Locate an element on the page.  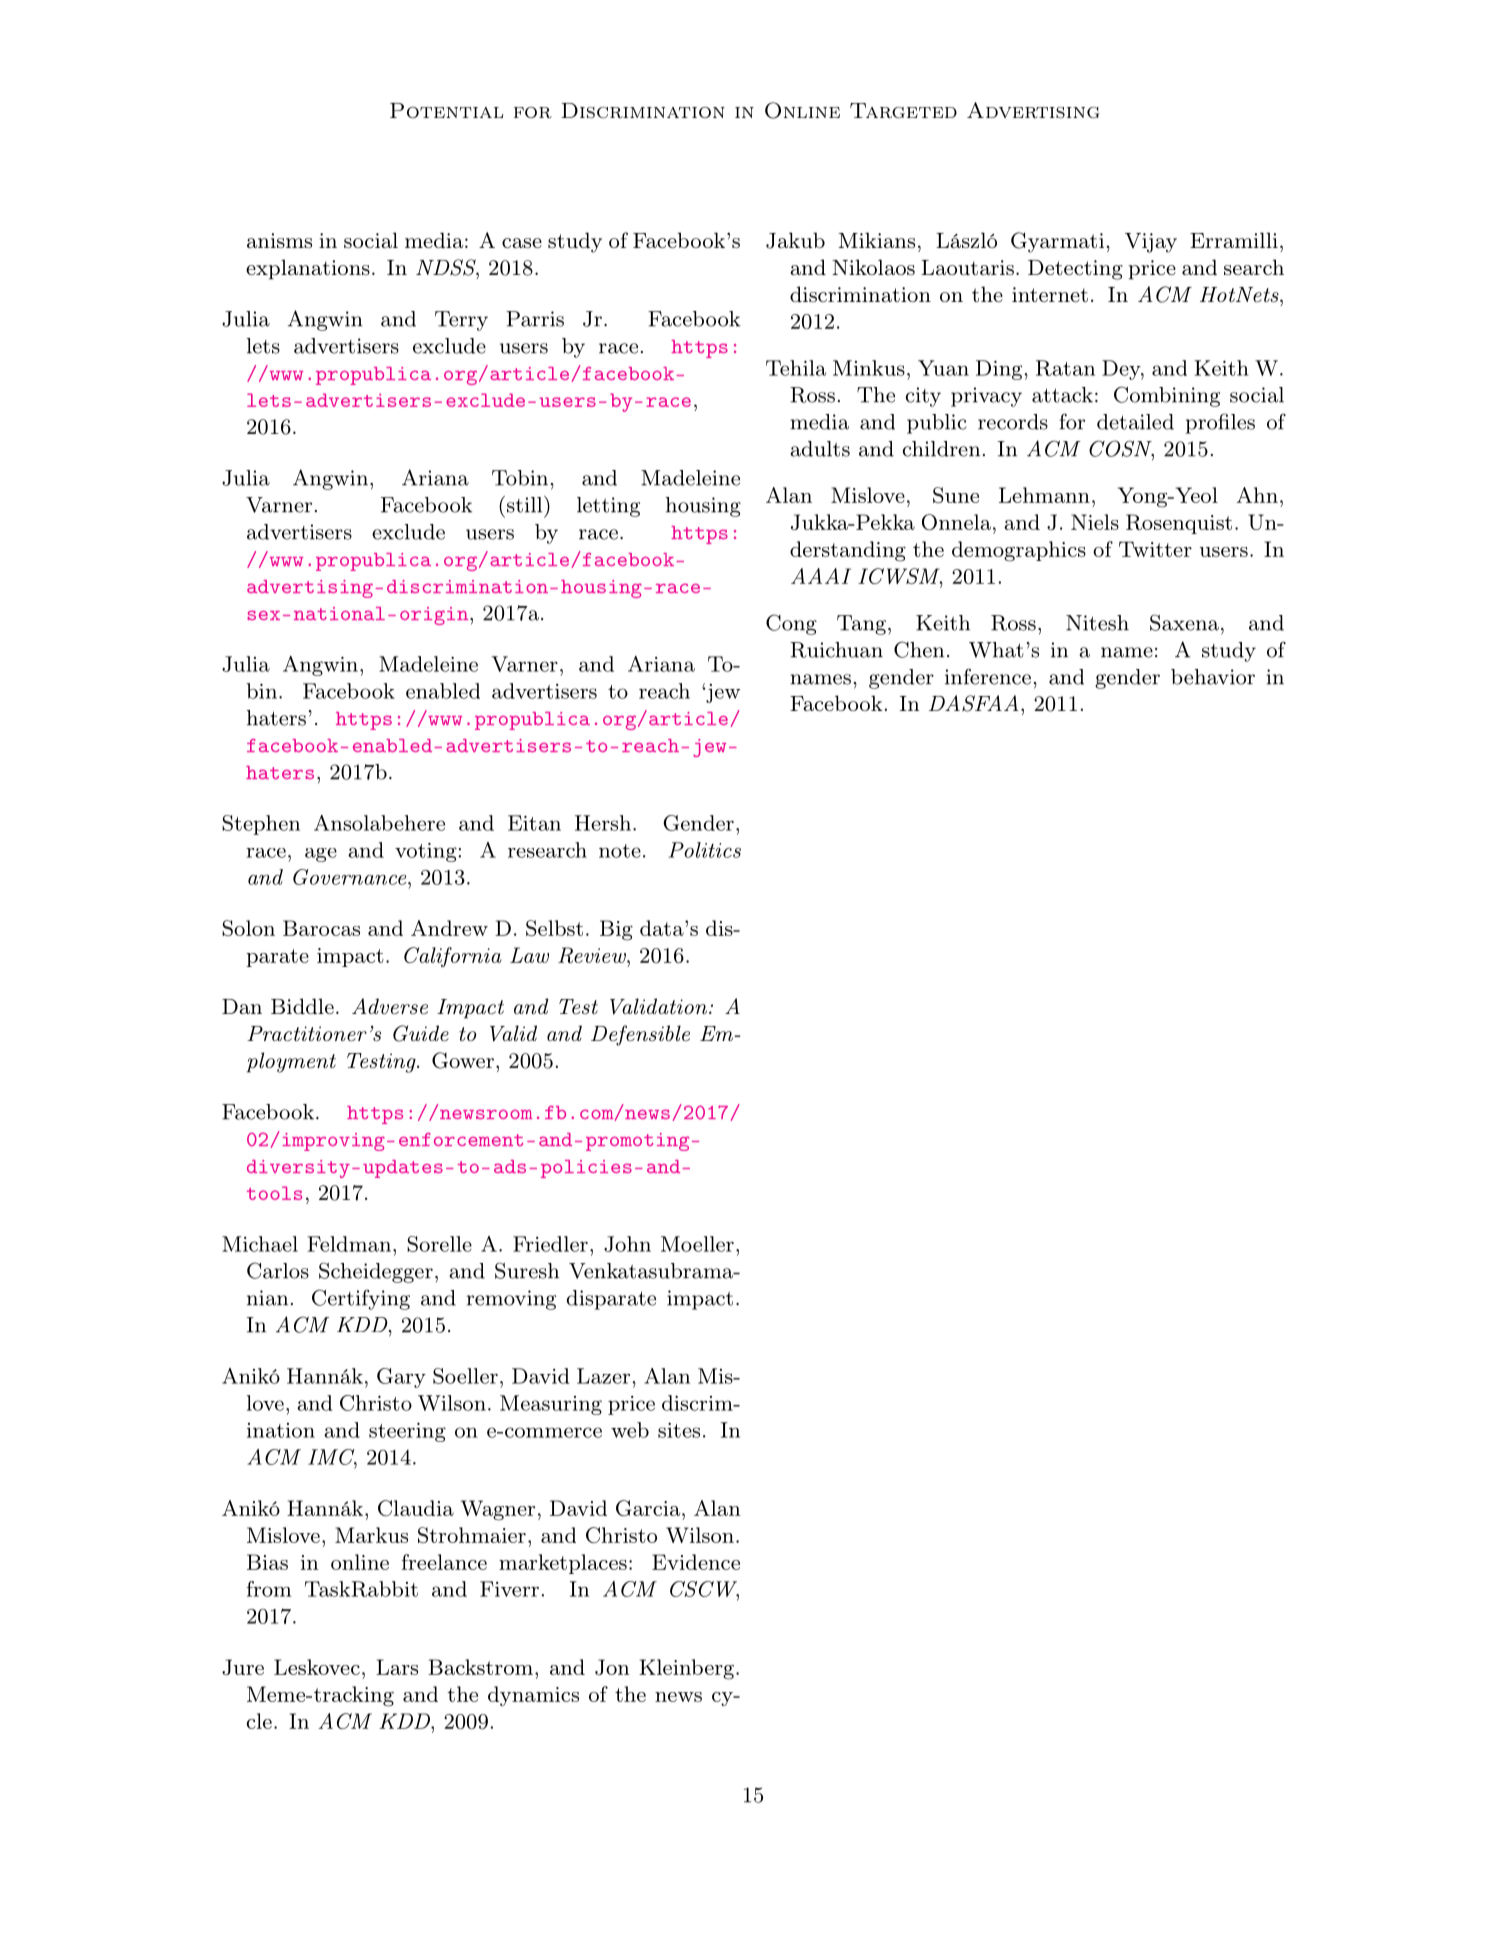
Vijay is located at coordinates (1151, 243).
